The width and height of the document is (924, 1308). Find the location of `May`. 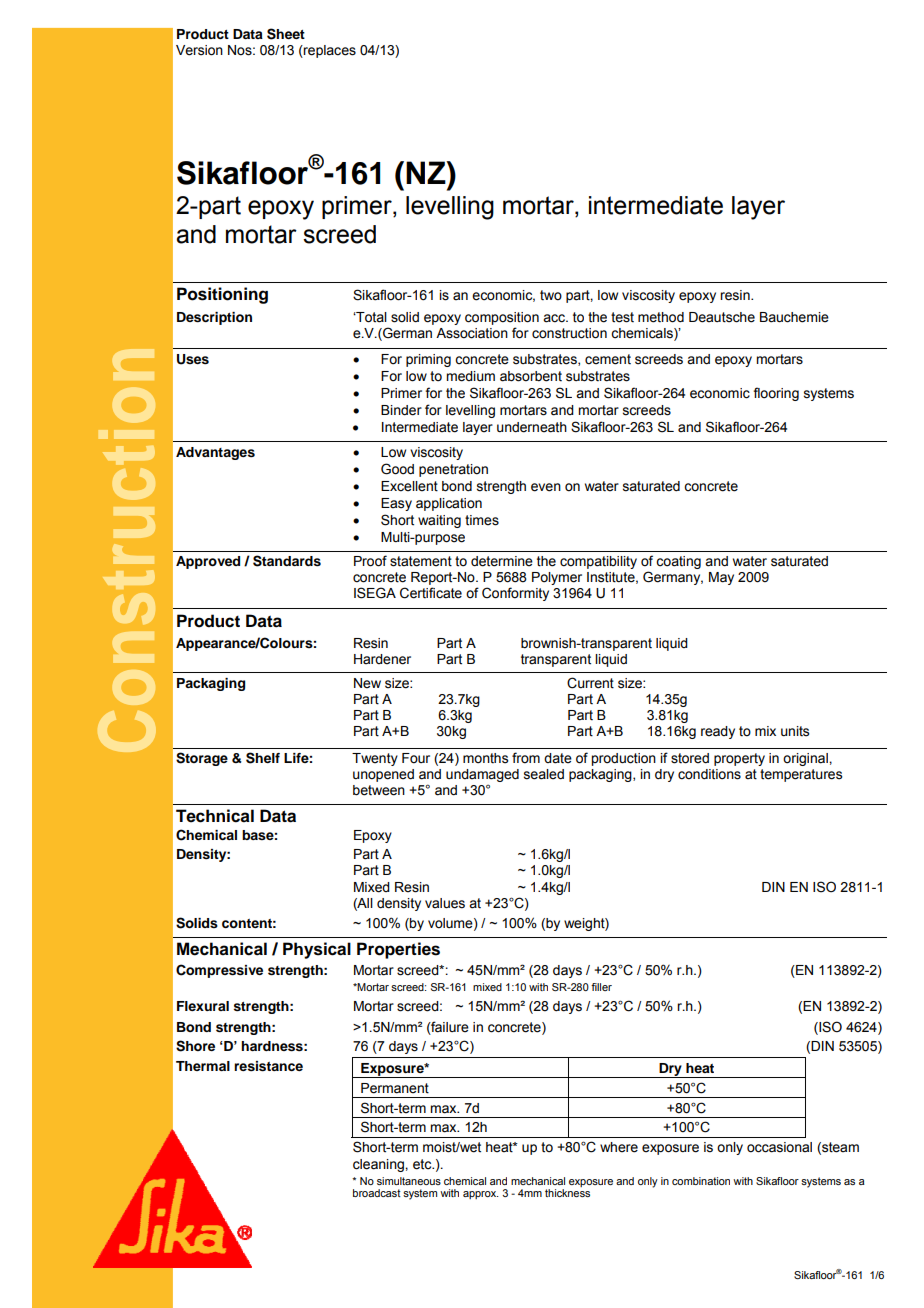

May is located at coordinates (721, 578).
